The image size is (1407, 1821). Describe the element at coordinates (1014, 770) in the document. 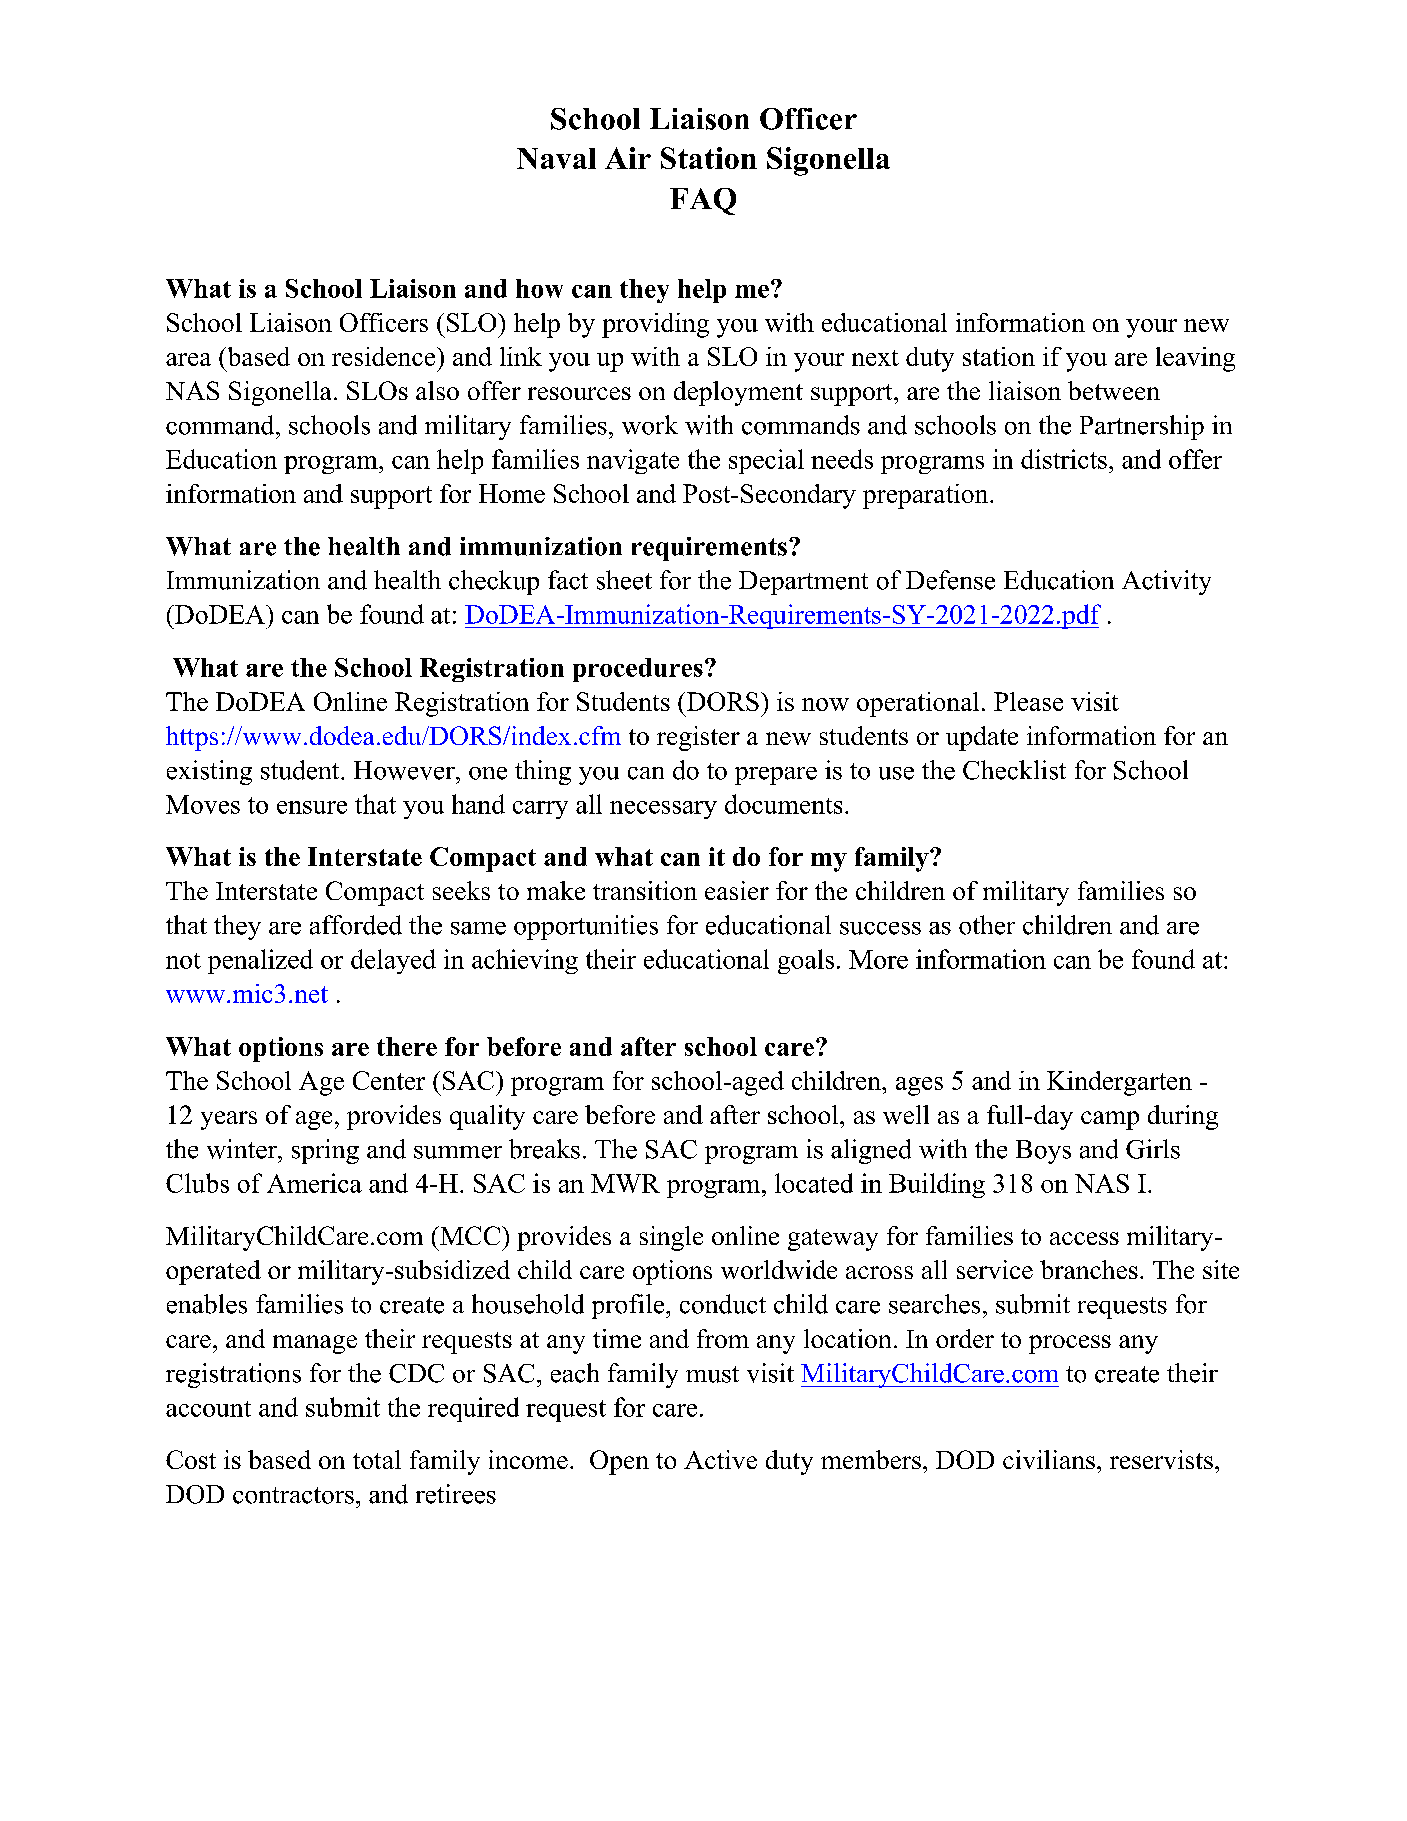

I see `Checklist` at that location.
